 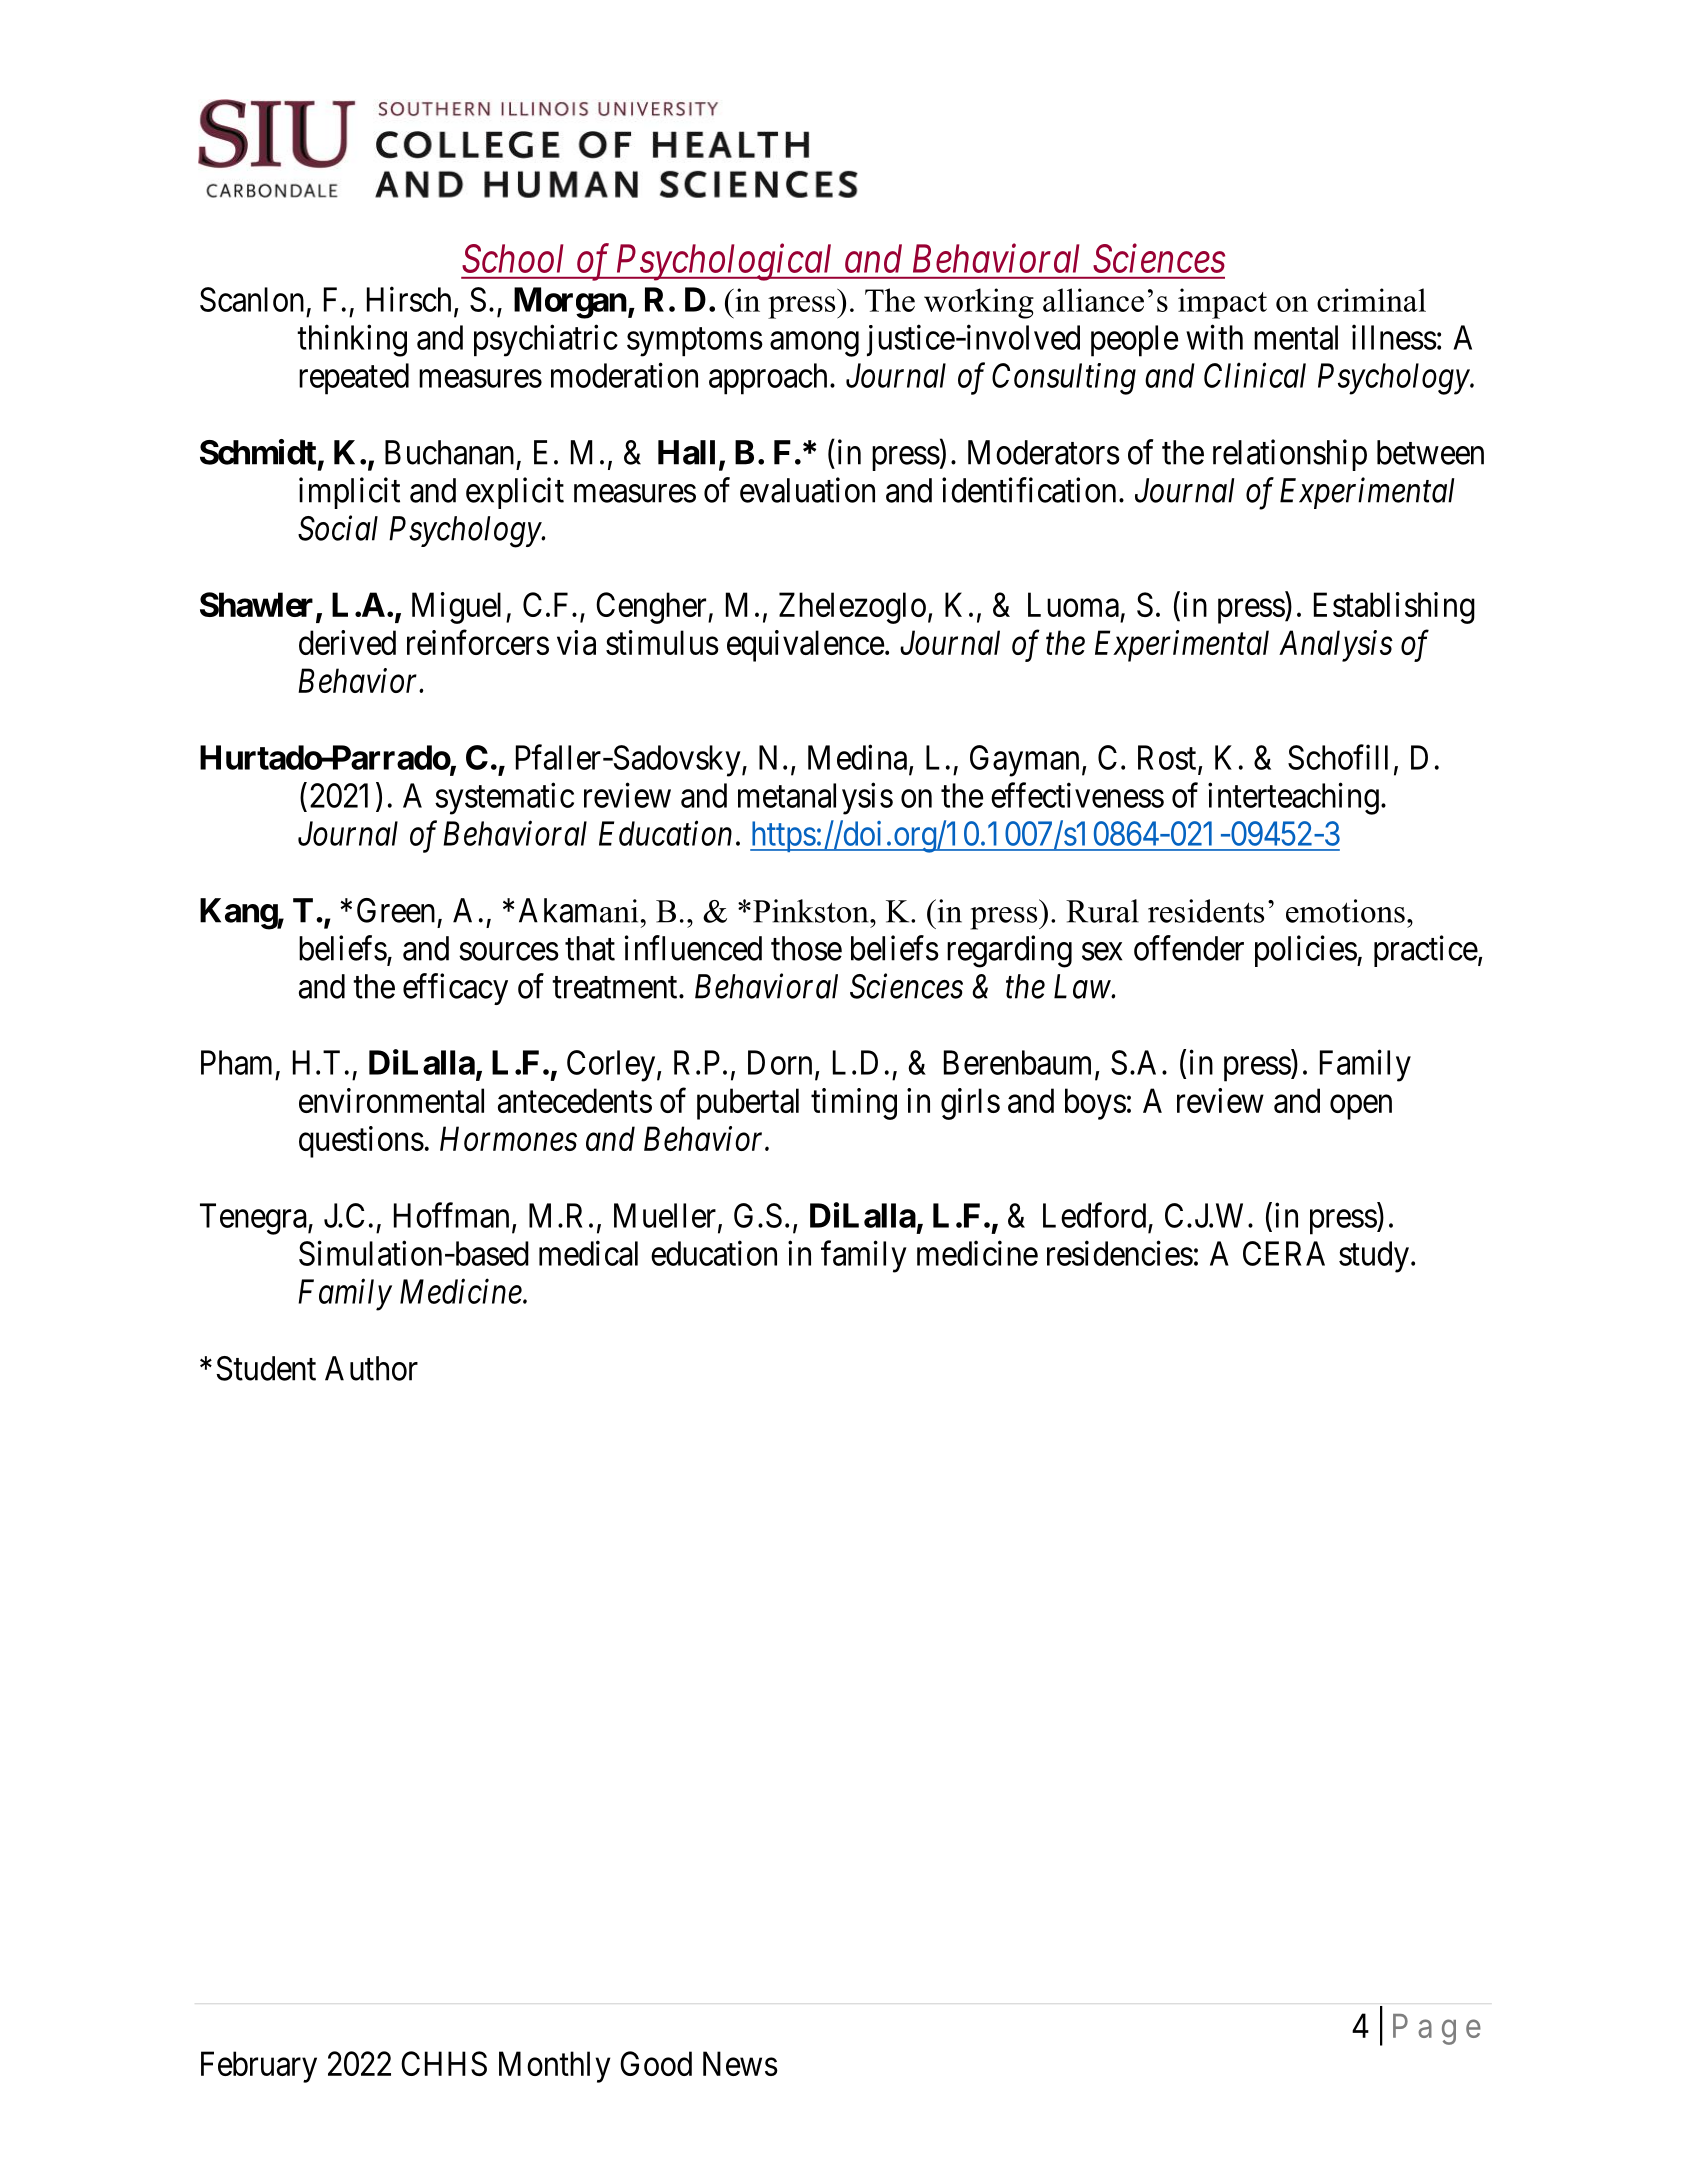 What do you see at coordinates (259, 2067) in the document?
I see `February` at bounding box center [259, 2067].
